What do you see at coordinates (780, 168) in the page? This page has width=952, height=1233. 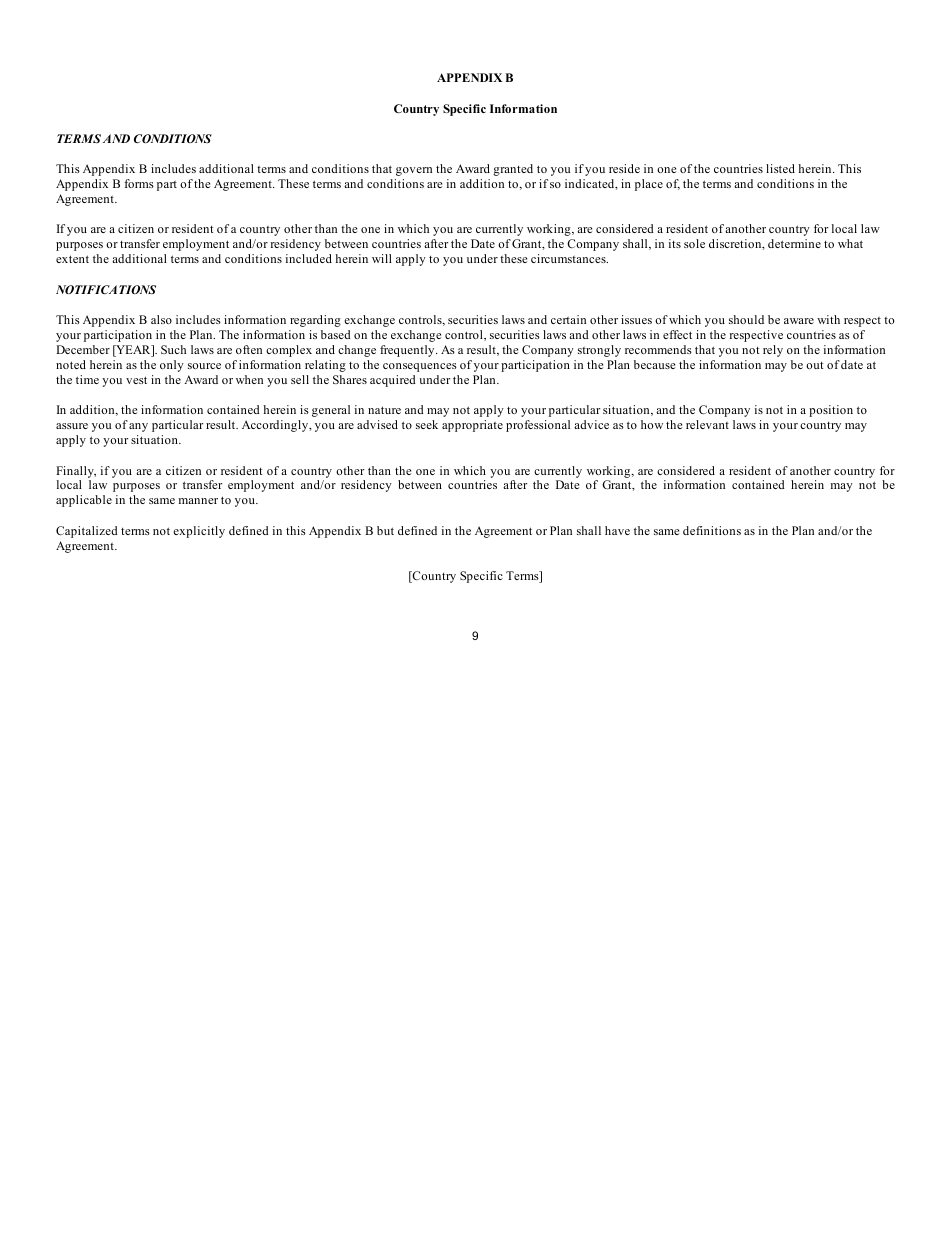 I see `listed` at bounding box center [780, 168].
